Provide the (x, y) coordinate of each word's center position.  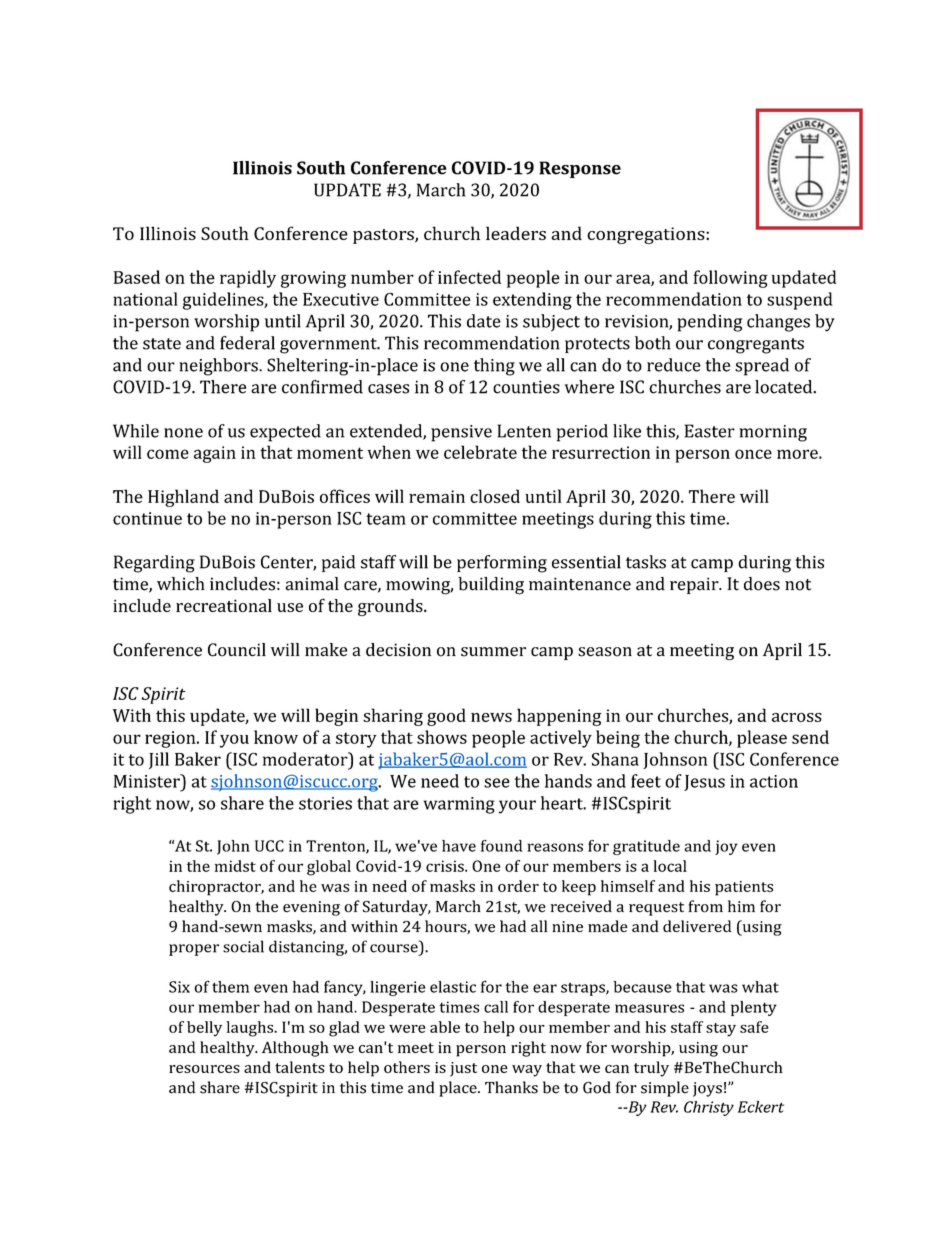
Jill (159, 760)
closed (495, 496)
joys (707, 1089)
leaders (516, 233)
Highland (183, 498)
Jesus (704, 783)
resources (204, 1069)
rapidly (248, 279)
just (463, 1069)
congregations (647, 235)
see (497, 783)
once (753, 454)
